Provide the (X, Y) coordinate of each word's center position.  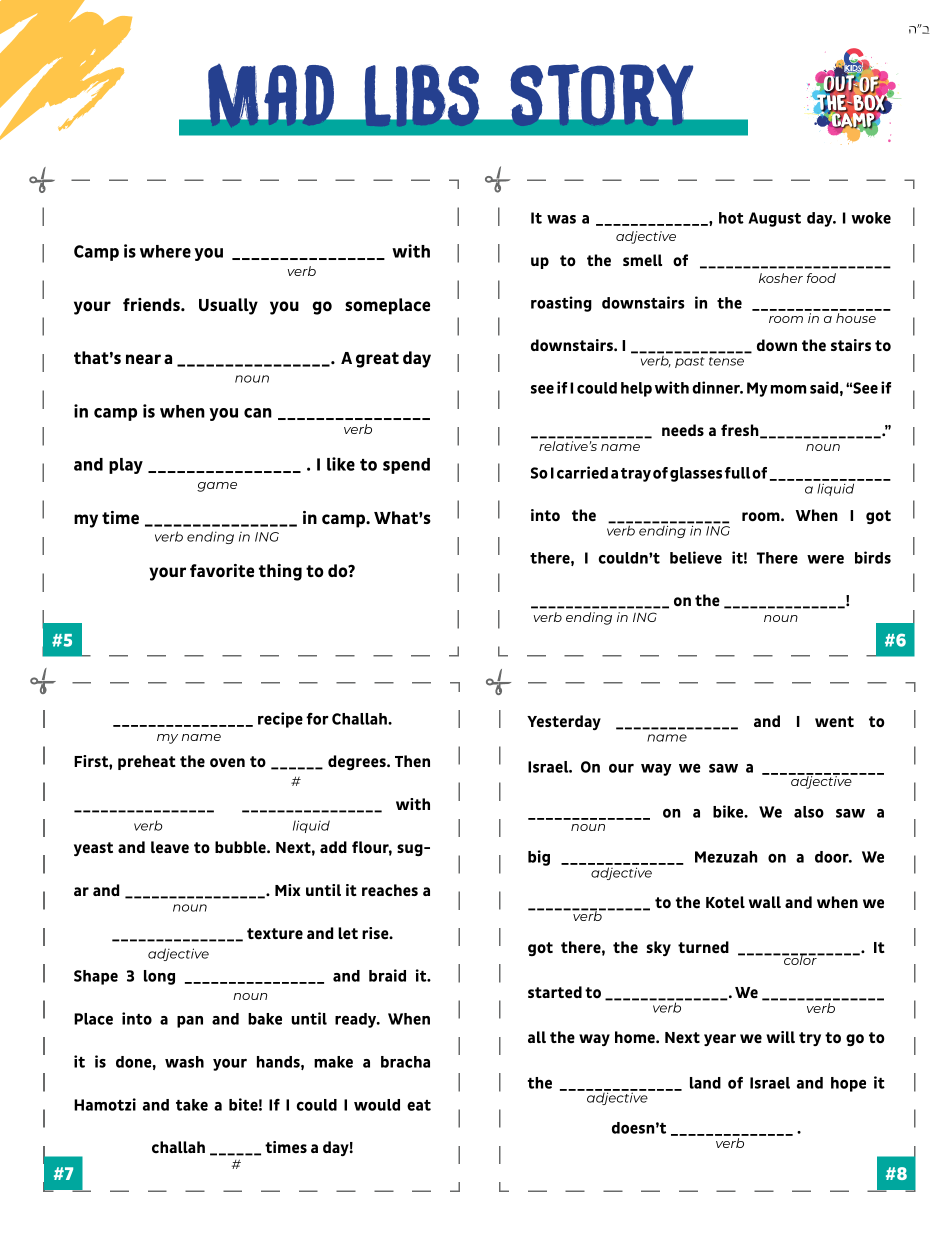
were (825, 559)
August (774, 219)
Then (412, 761)
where (165, 251)
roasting (561, 304)
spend (406, 466)
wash (184, 1062)
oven (227, 763)
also (809, 812)
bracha (405, 1062)
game (217, 487)
